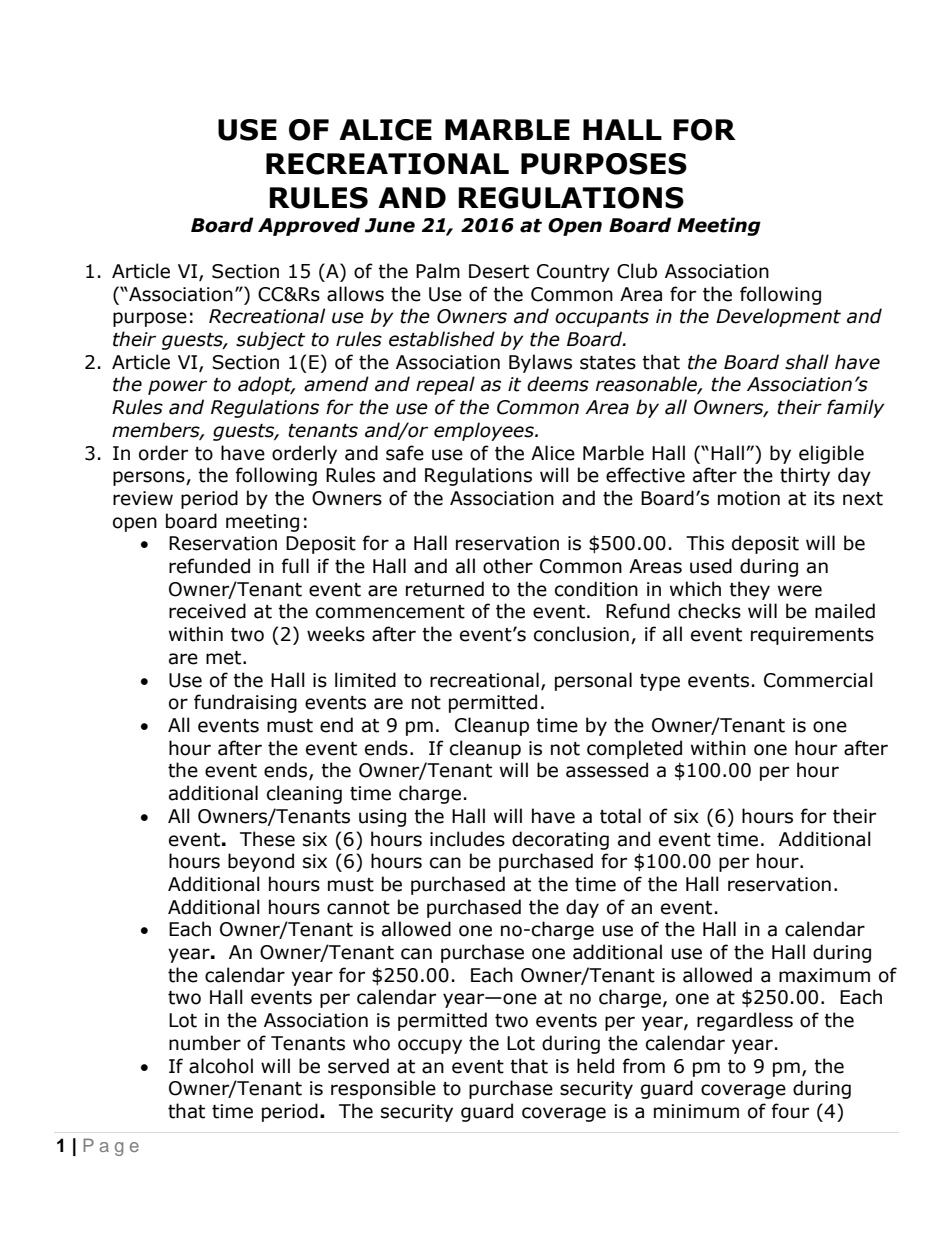 This screenshot has height=1233, width=952. Describe the element at coordinates (778, 317) in the screenshot. I see `Development` at that location.
